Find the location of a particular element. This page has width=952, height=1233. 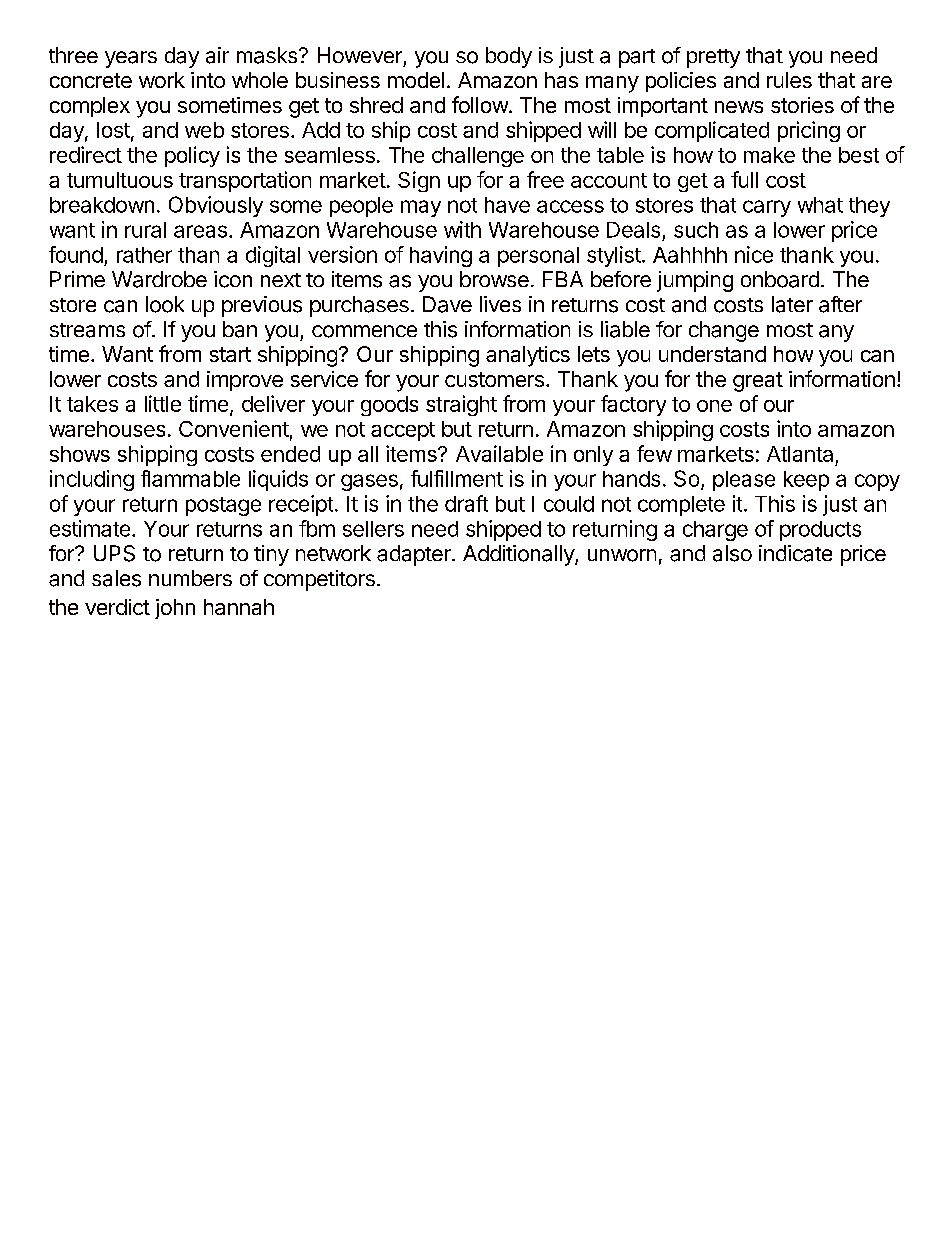

with is located at coordinates (462, 229).
